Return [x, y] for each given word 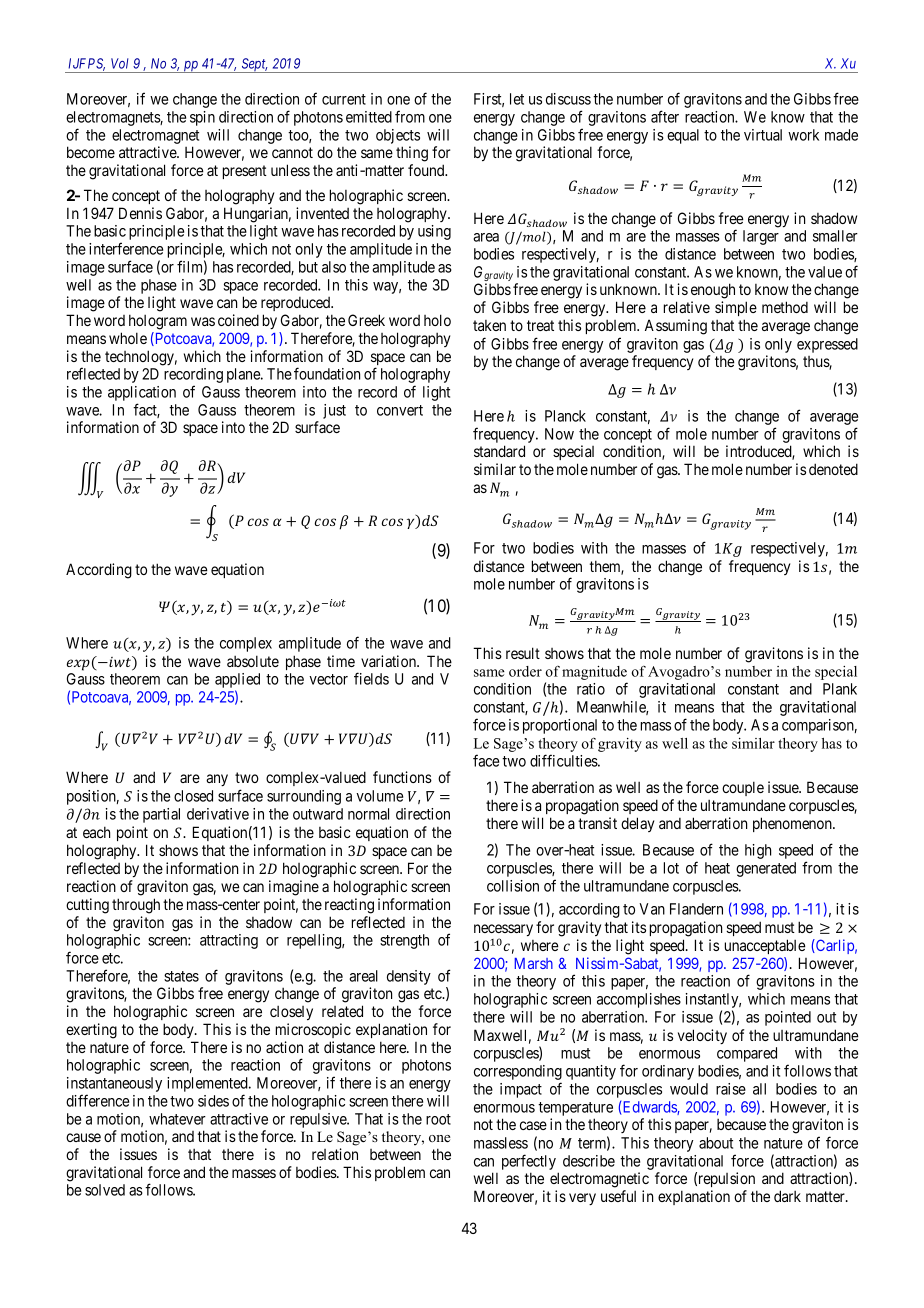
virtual [763, 135]
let [517, 99]
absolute [253, 661]
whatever [177, 1119]
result [523, 653]
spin [202, 118]
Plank [840, 689]
